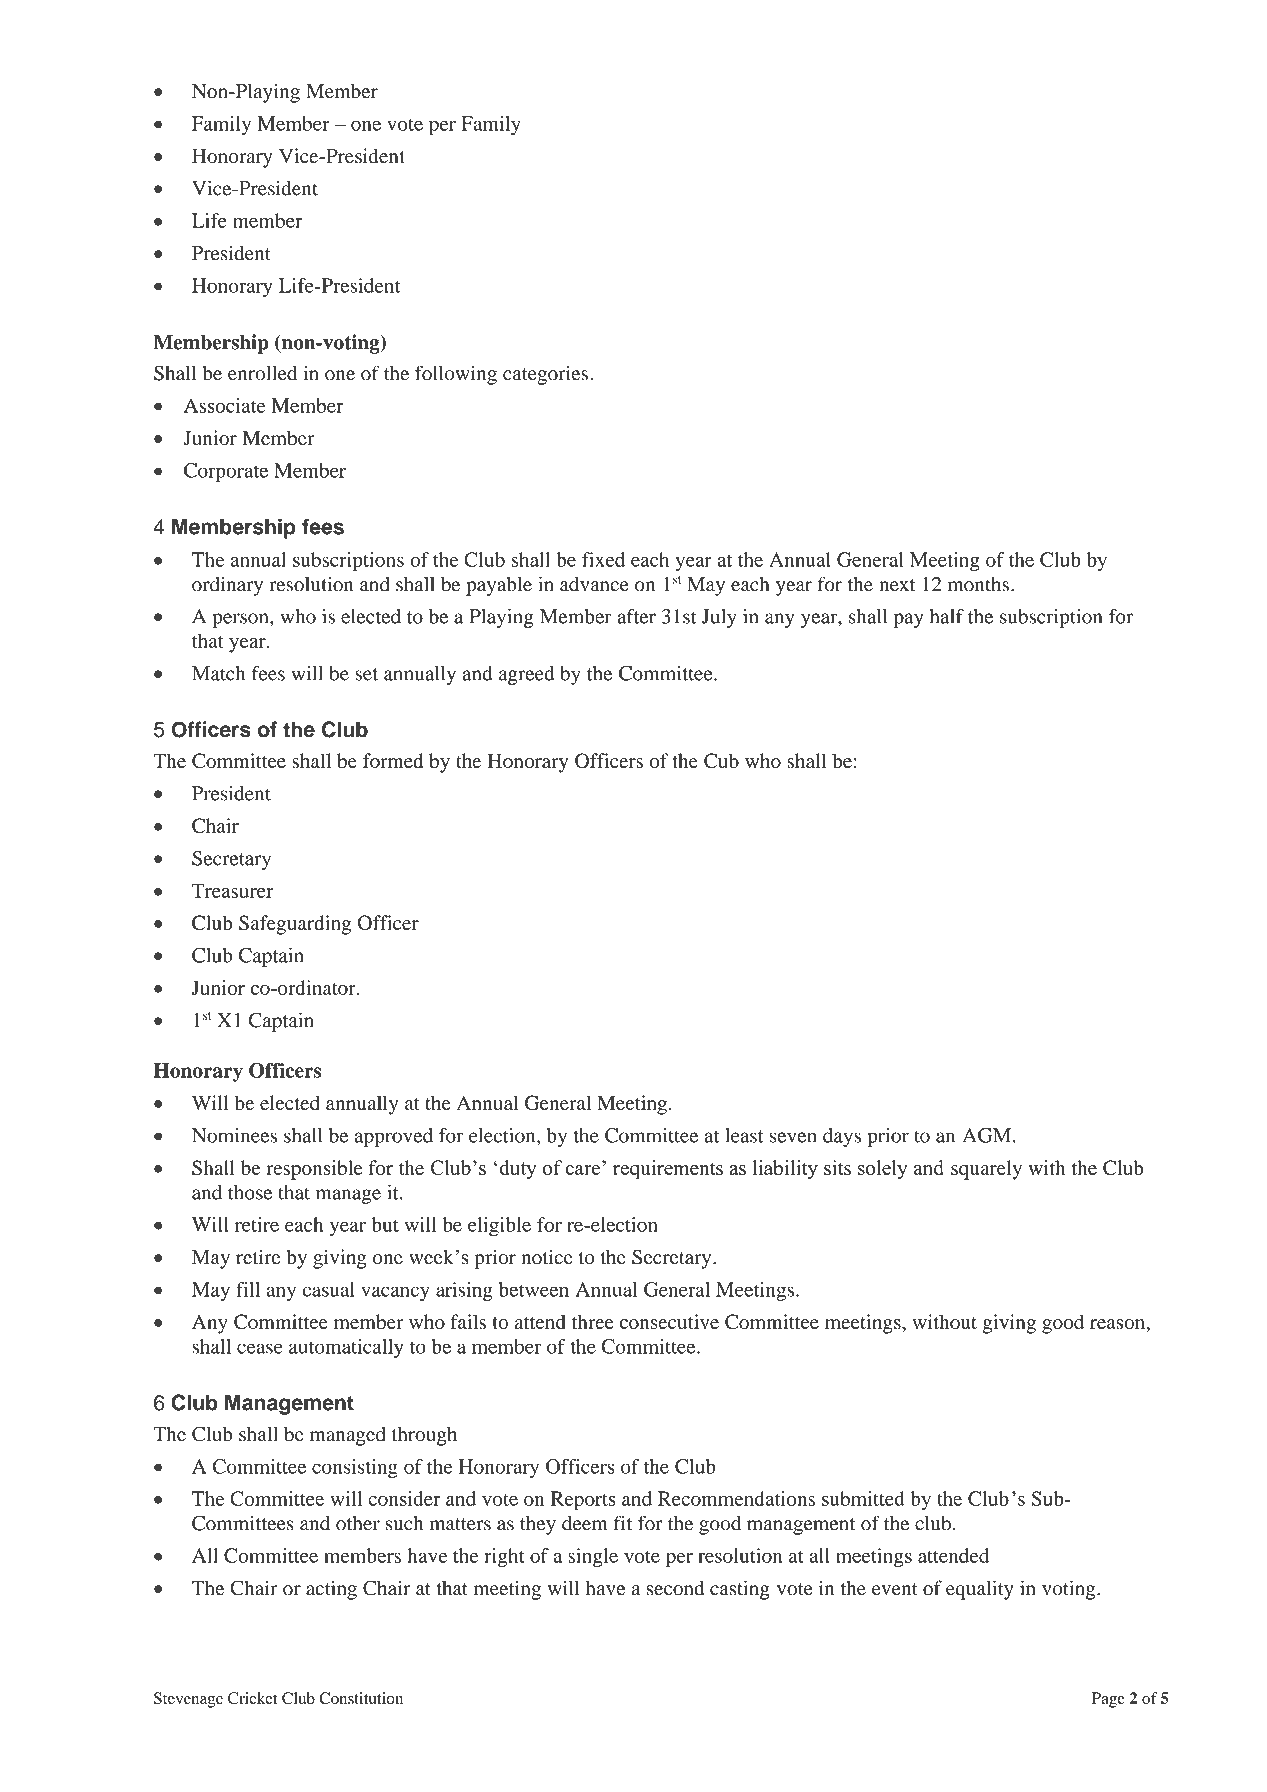 This screenshot has height=1792, width=1267. What do you see at coordinates (978, 584) in the screenshot?
I see `months` at bounding box center [978, 584].
